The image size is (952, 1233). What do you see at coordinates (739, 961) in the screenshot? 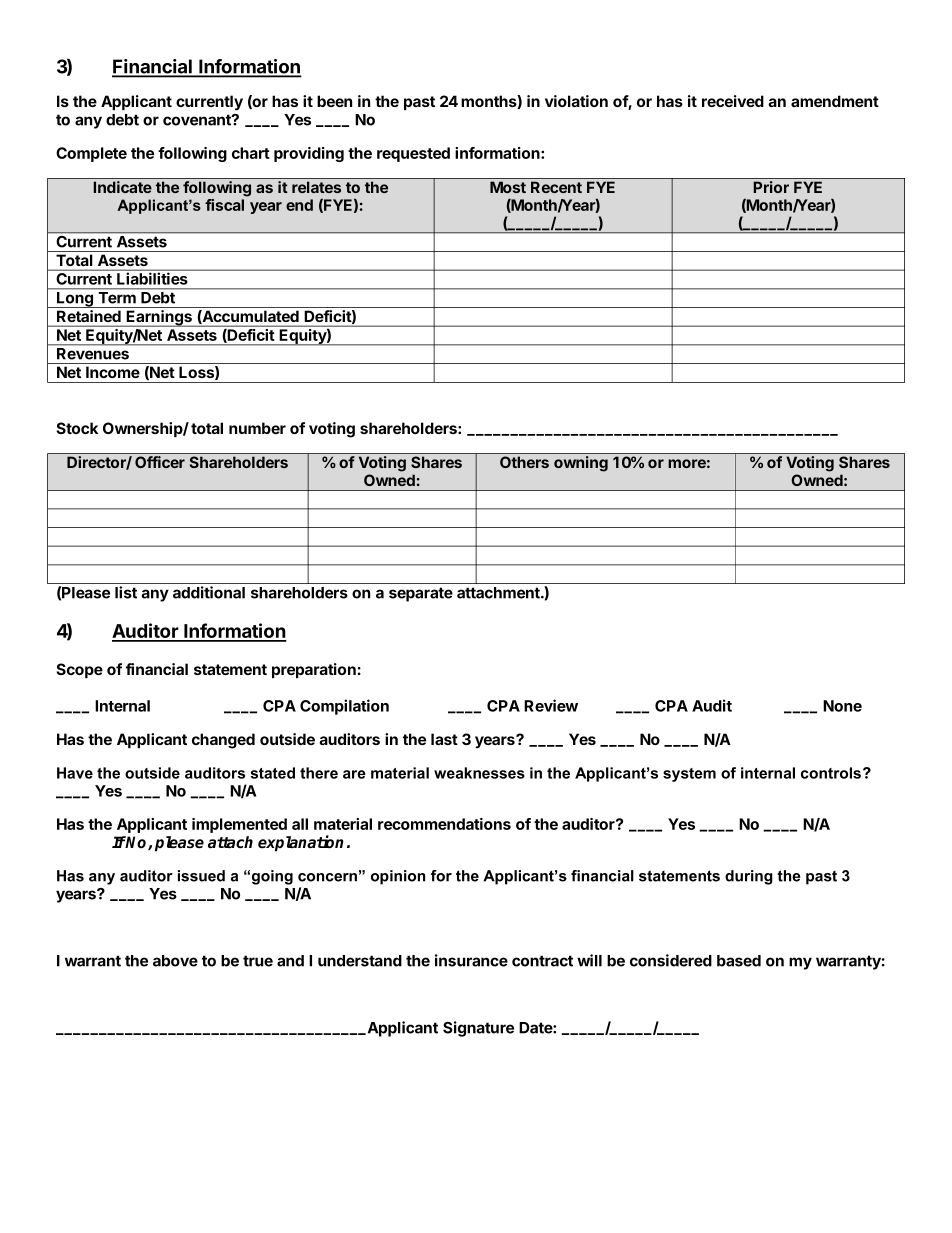
I see `based` at bounding box center [739, 961].
